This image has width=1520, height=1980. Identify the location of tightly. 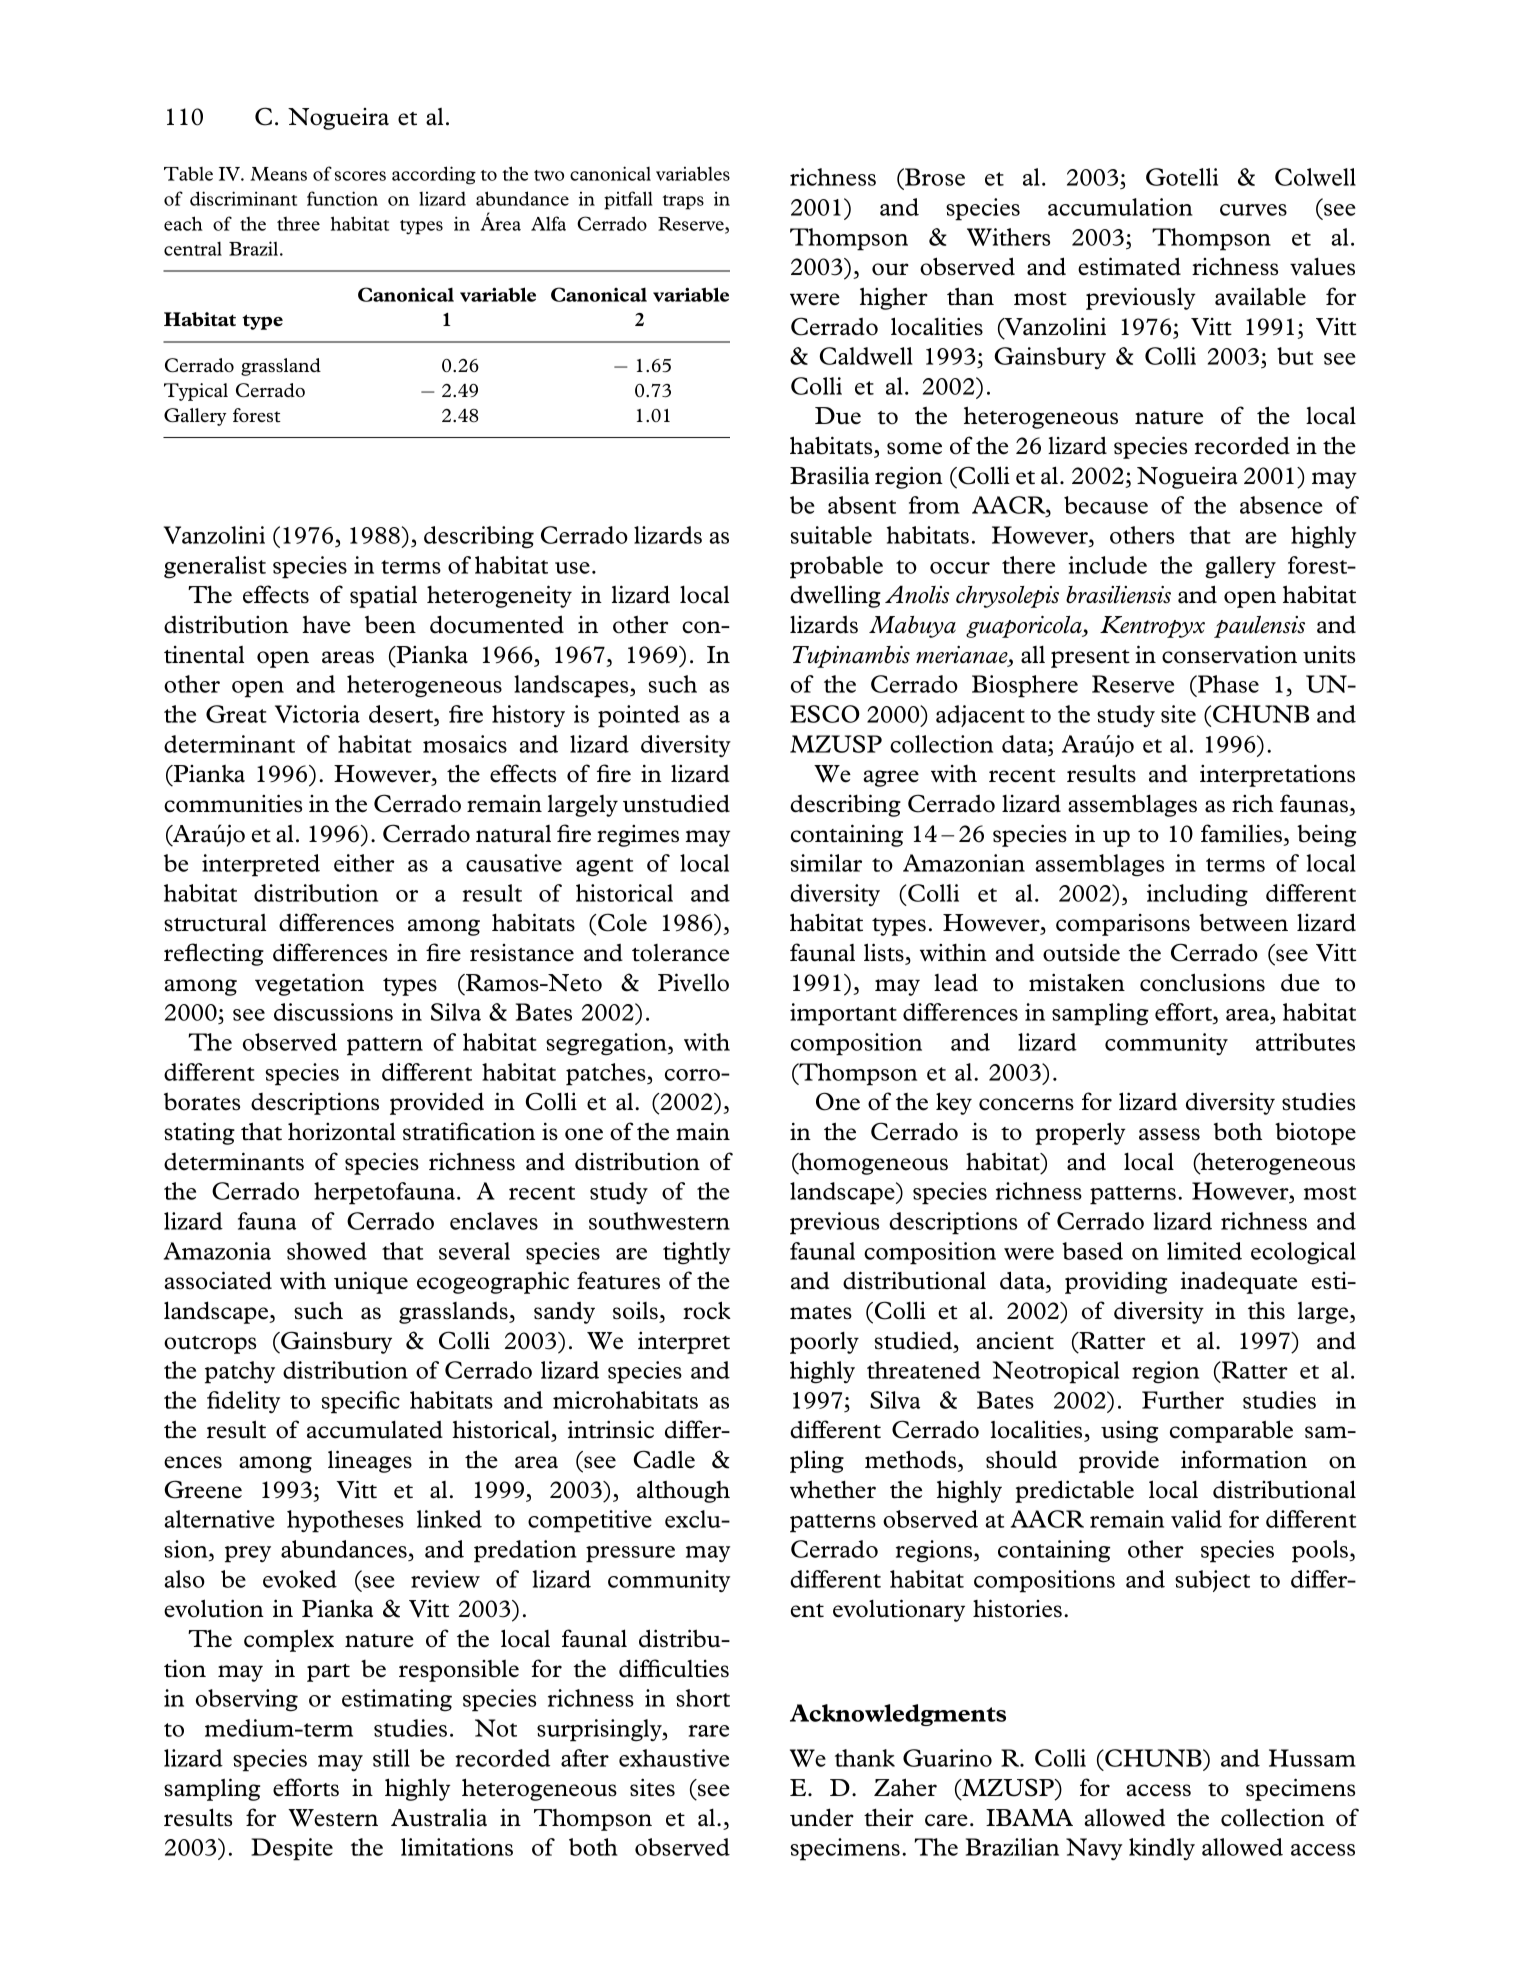
(696, 1253).
